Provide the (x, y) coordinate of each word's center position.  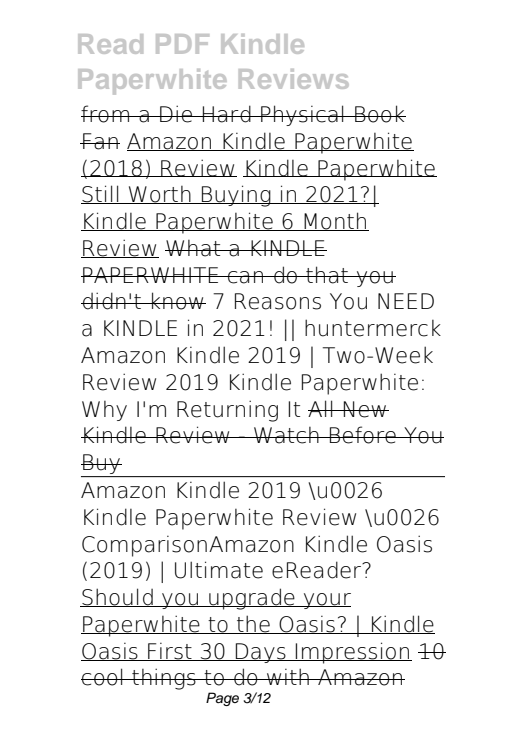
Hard (226, 114)
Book (379, 114)
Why (104, 411)
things (164, 679)
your (326, 601)
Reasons (278, 301)
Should (117, 597)
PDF (182, 44)
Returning (227, 411)
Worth (160, 195)
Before (363, 435)
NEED (406, 301)
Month (335, 221)
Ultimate (219, 570)
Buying (236, 196)
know (178, 301)
